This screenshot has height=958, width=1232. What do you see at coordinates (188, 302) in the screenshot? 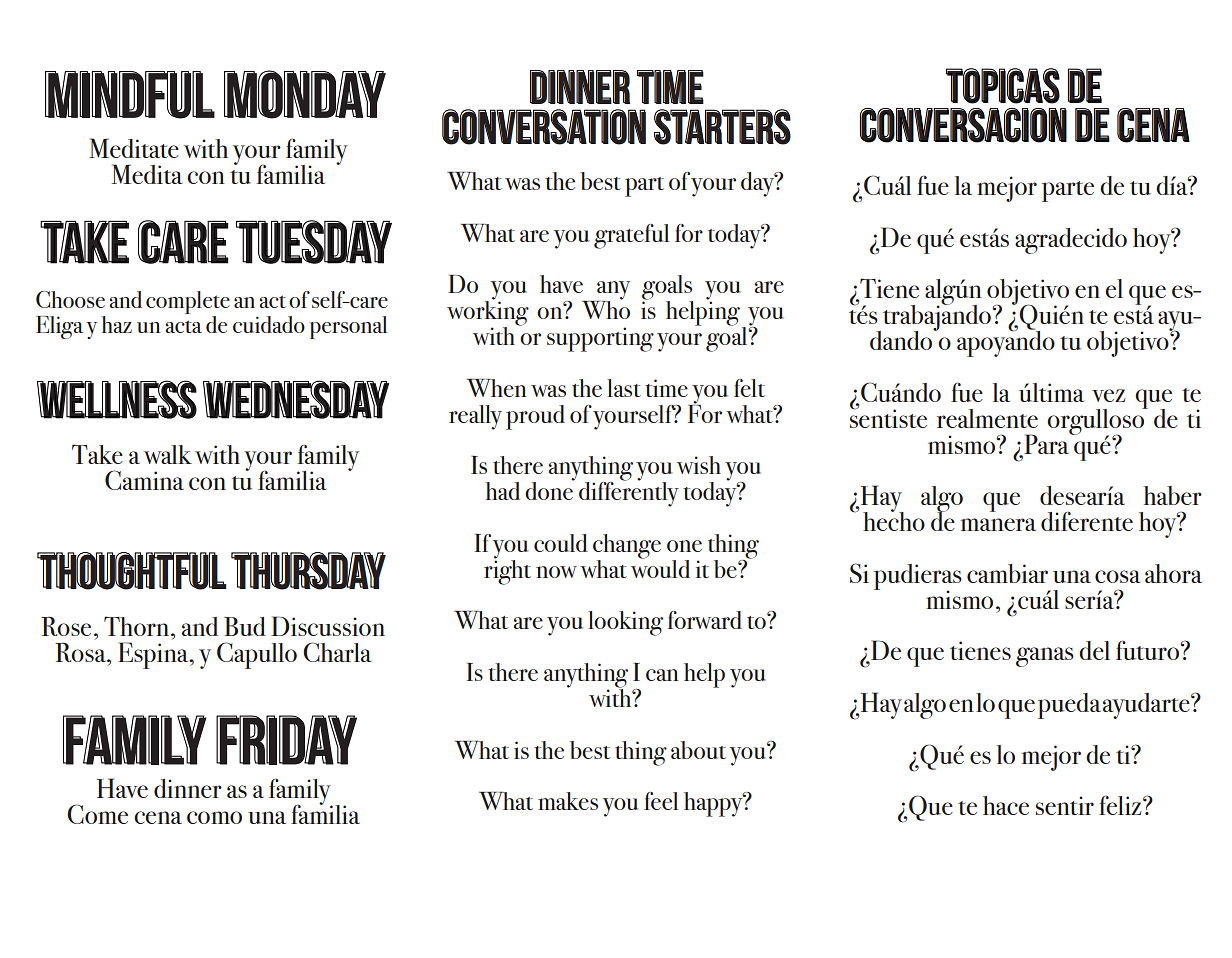
I see `complete` at bounding box center [188, 302].
